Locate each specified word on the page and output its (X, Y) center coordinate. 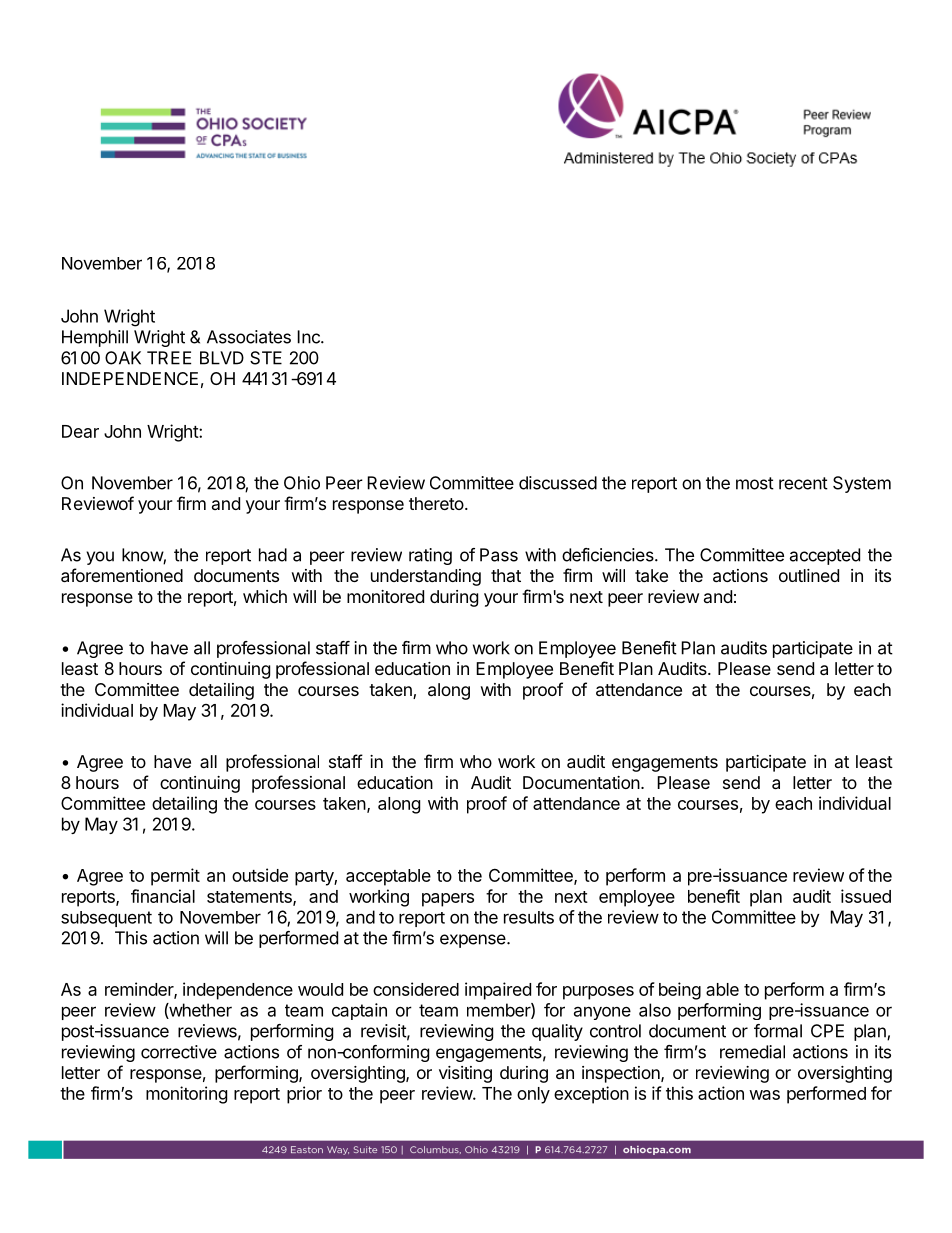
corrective (179, 1052)
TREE (169, 358)
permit (175, 877)
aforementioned (122, 575)
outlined (809, 575)
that (506, 575)
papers (448, 900)
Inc (309, 337)
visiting (465, 1074)
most (755, 483)
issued (866, 896)
